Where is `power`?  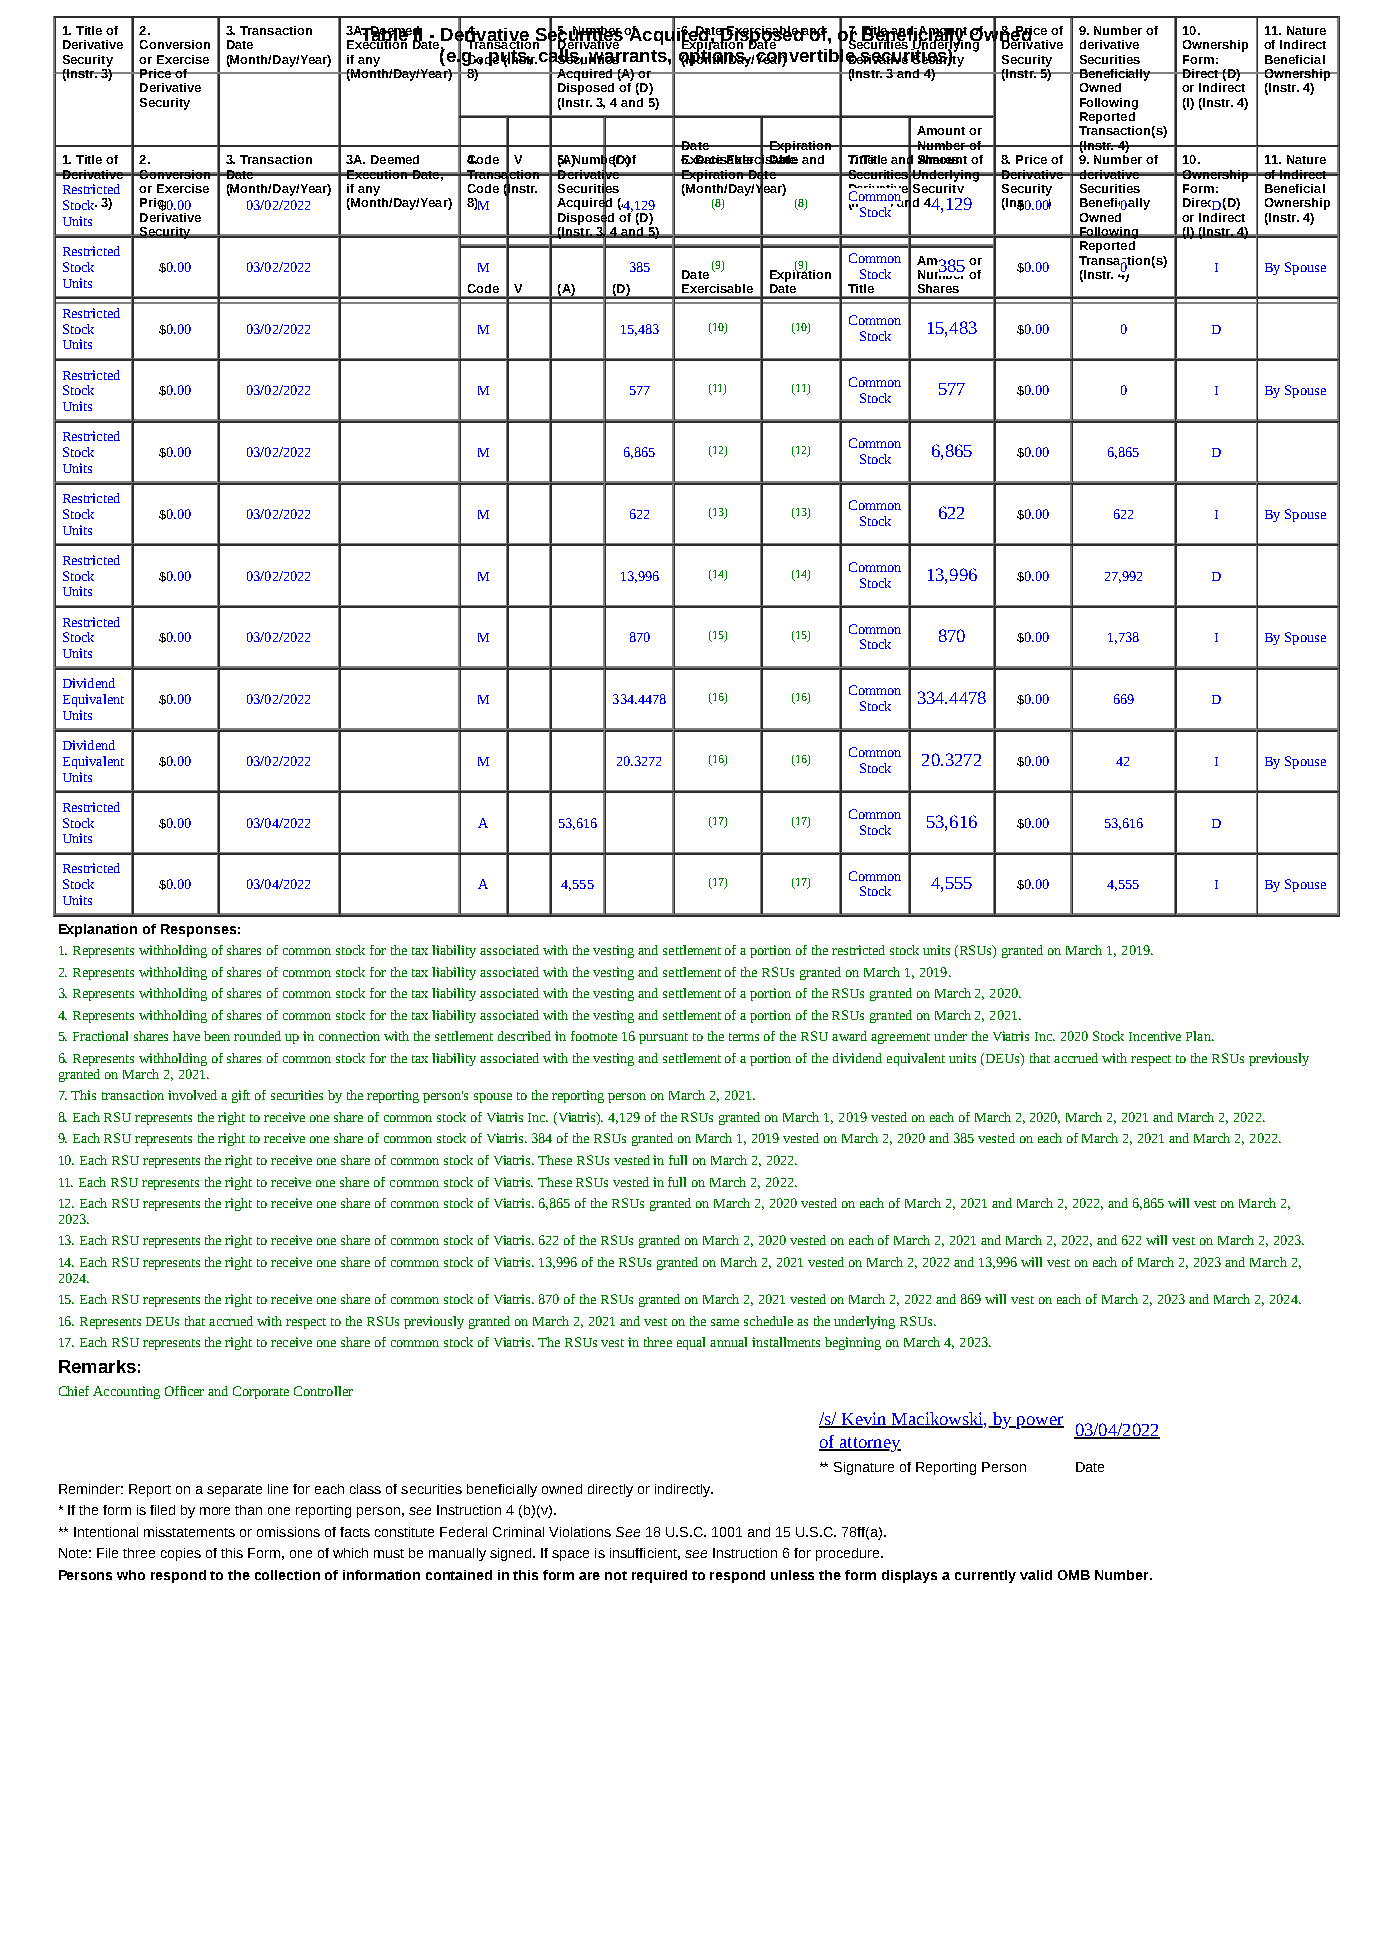
power is located at coordinates (1039, 1422).
